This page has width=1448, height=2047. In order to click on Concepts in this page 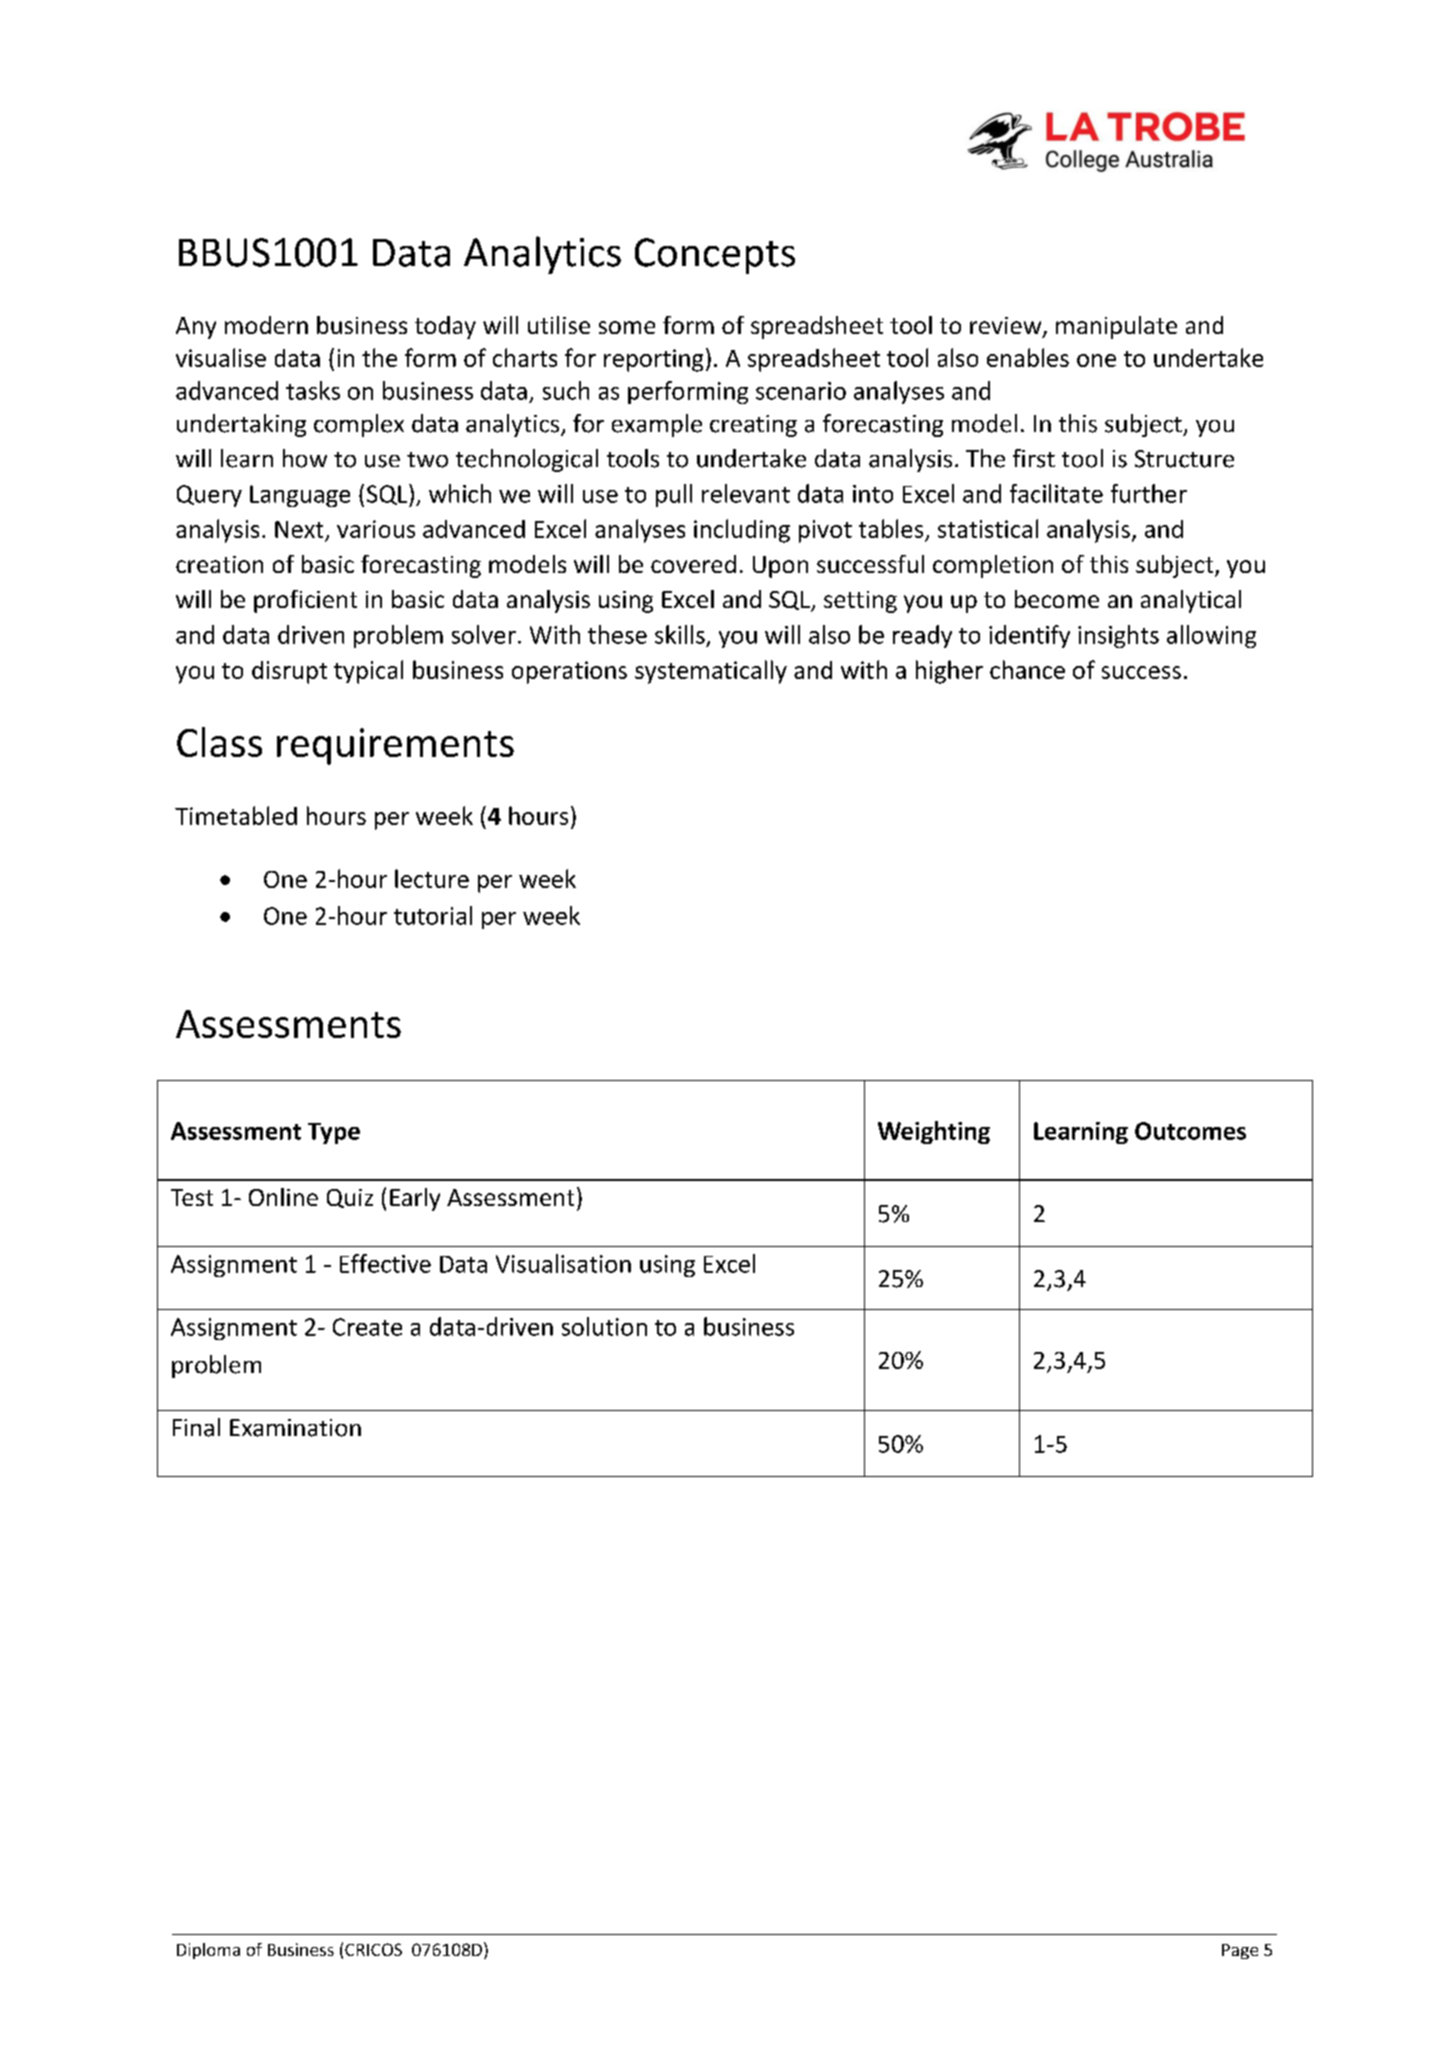, I will do `click(715, 256)`.
